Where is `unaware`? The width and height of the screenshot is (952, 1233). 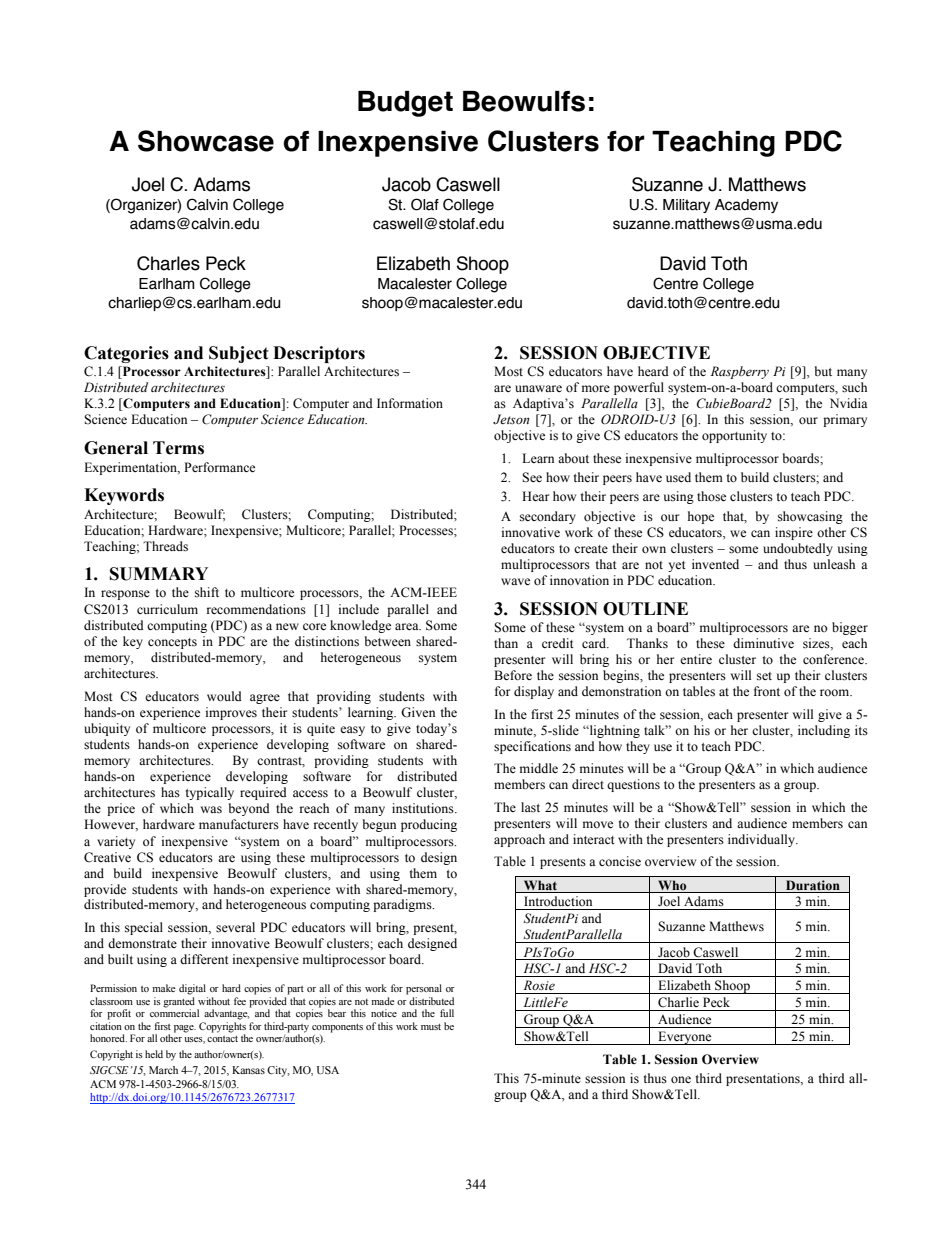 unaware is located at coordinates (538, 388).
